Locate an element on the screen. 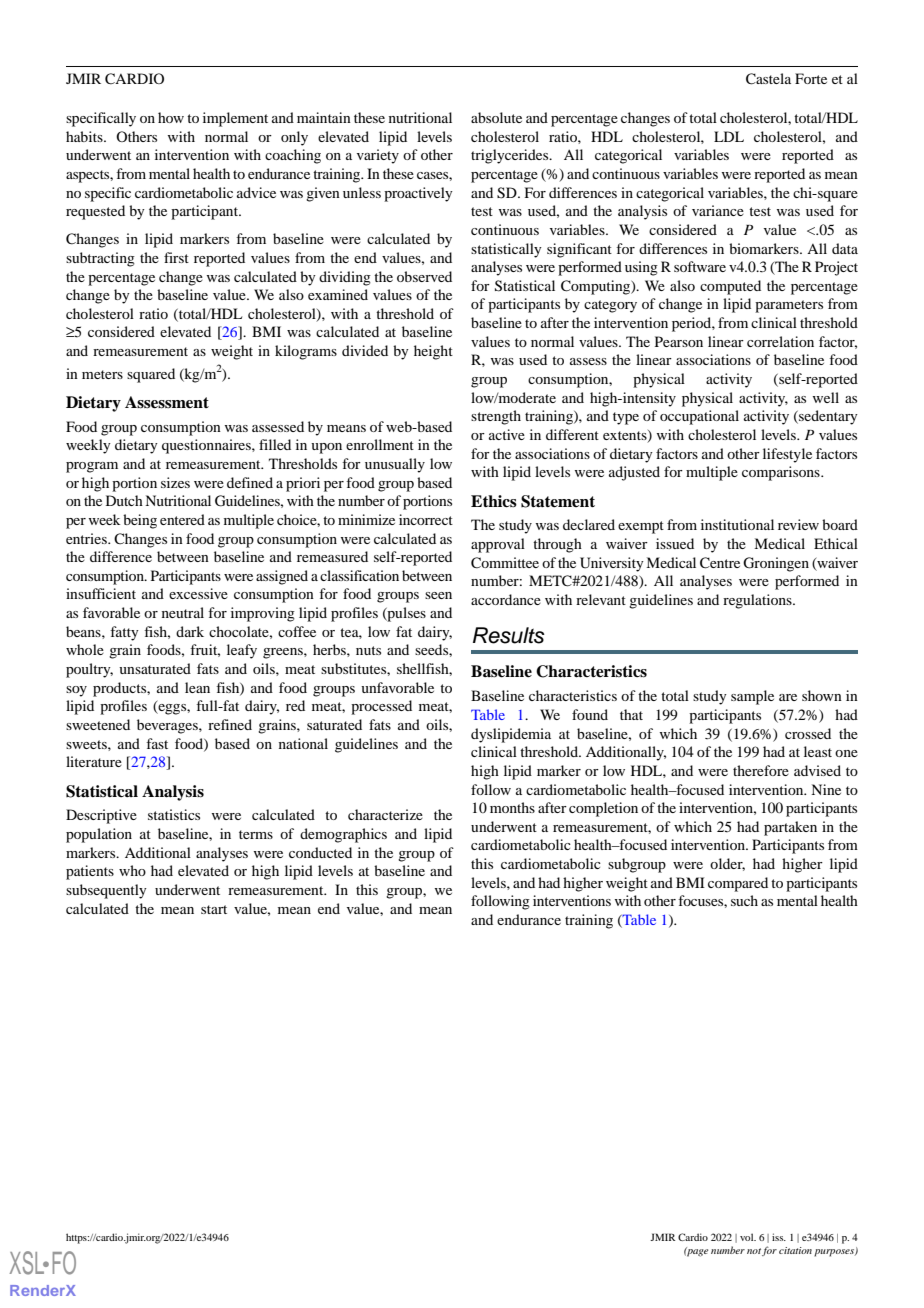 The image size is (924, 1308). start is located at coordinates (214, 909).
